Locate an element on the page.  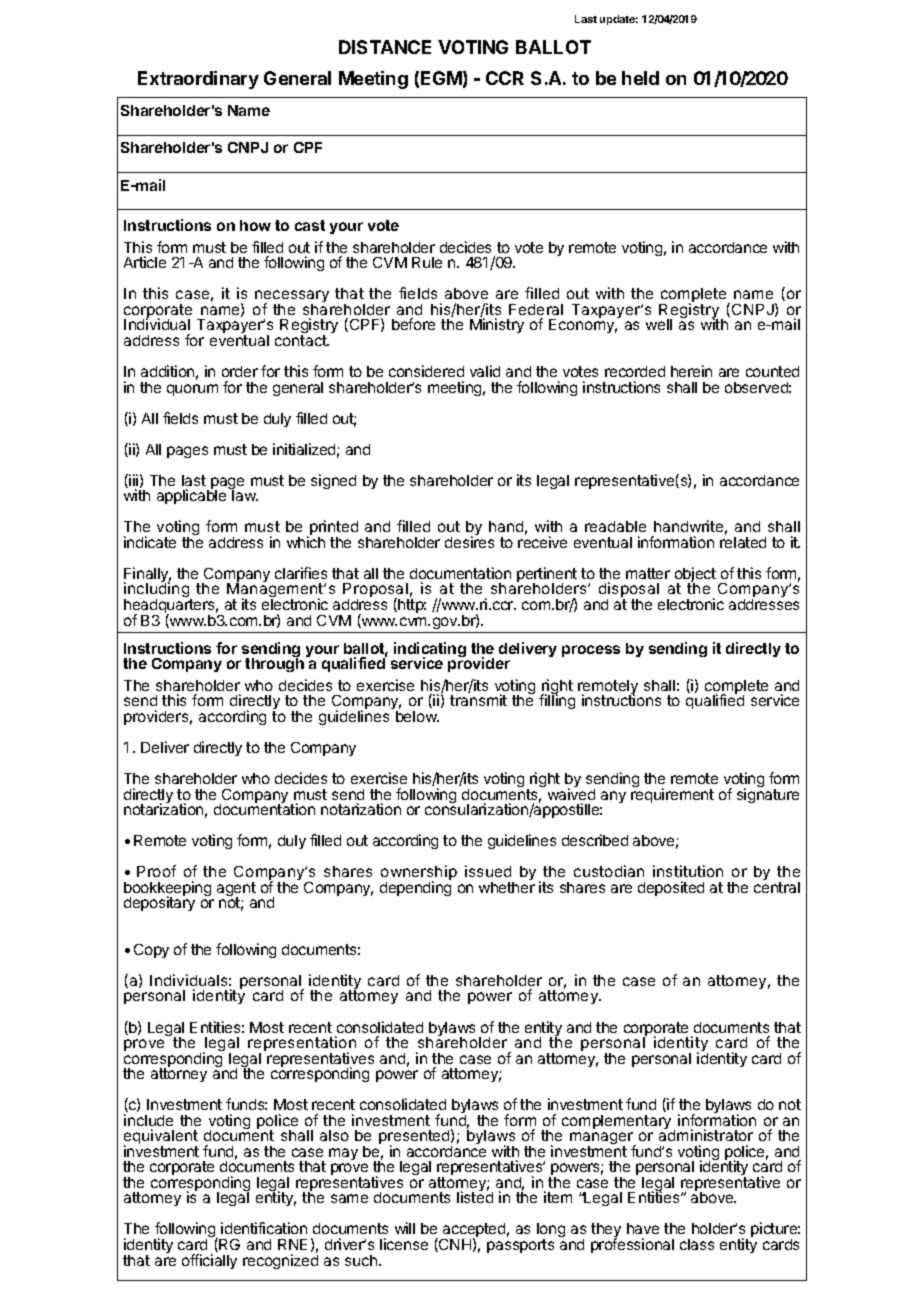
valid is located at coordinates (485, 371).
